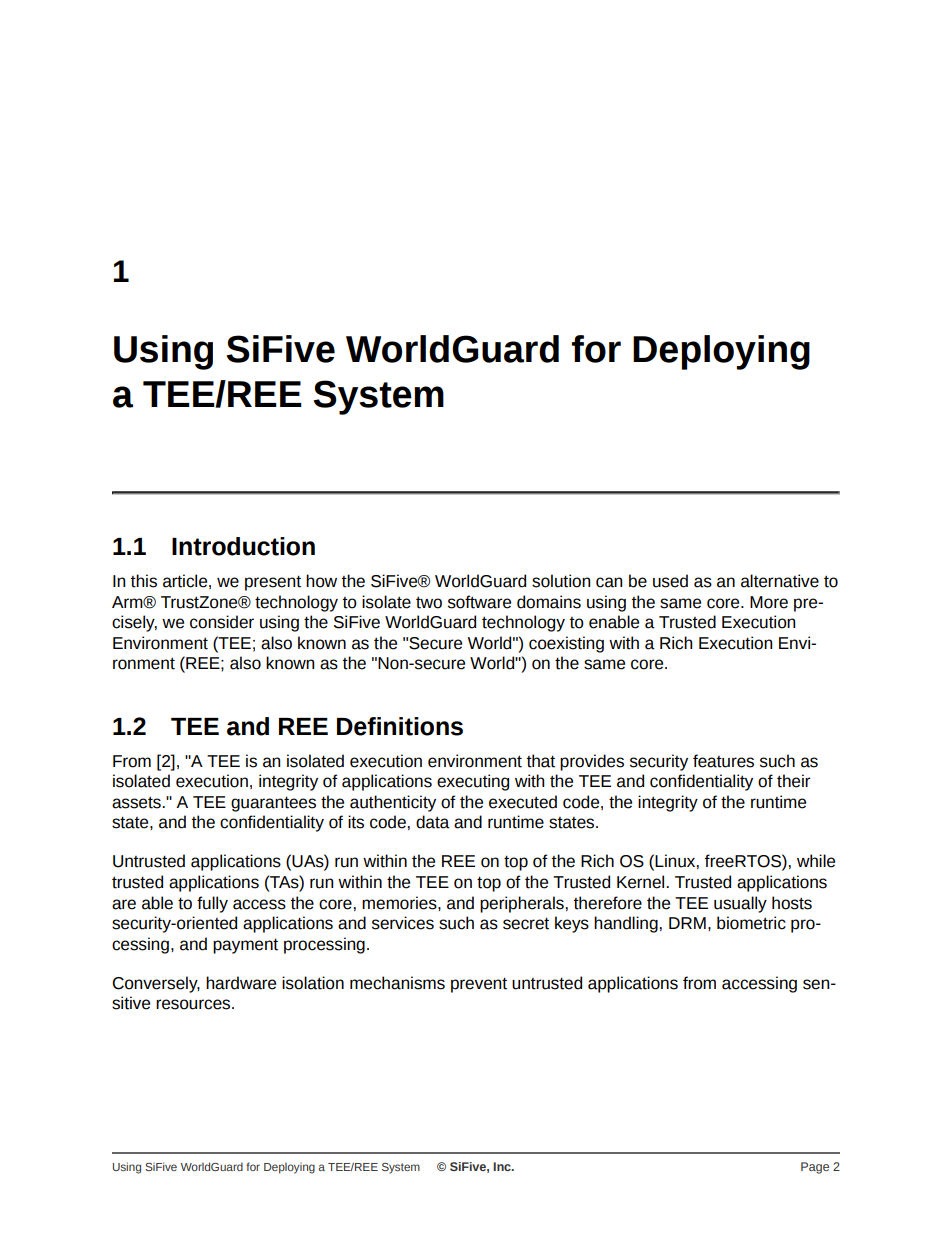 The image size is (952, 1233). What do you see at coordinates (479, 985) in the page?
I see `prevent` at bounding box center [479, 985].
